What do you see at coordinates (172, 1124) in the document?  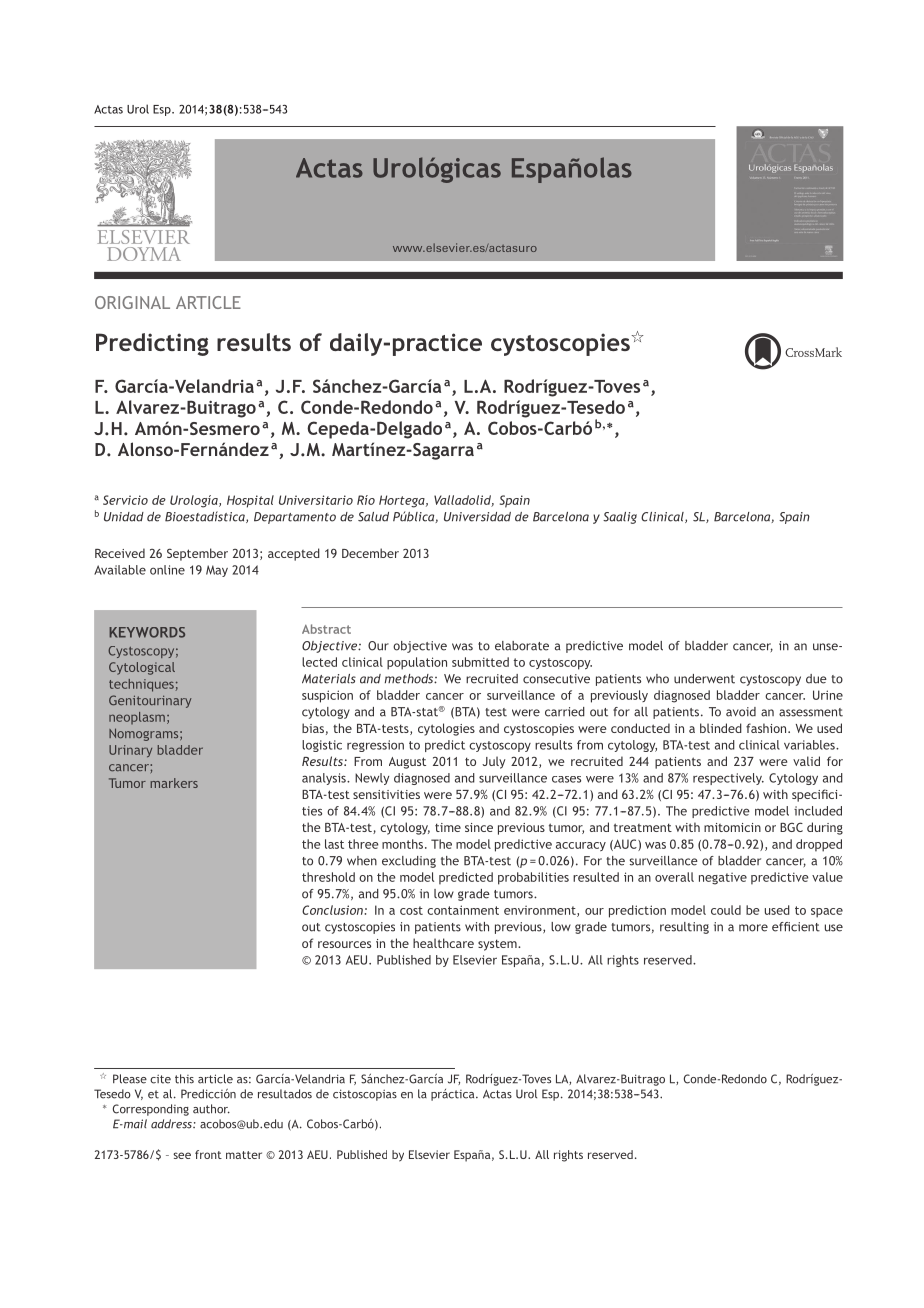 I see `address` at bounding box center [172, 1124].
